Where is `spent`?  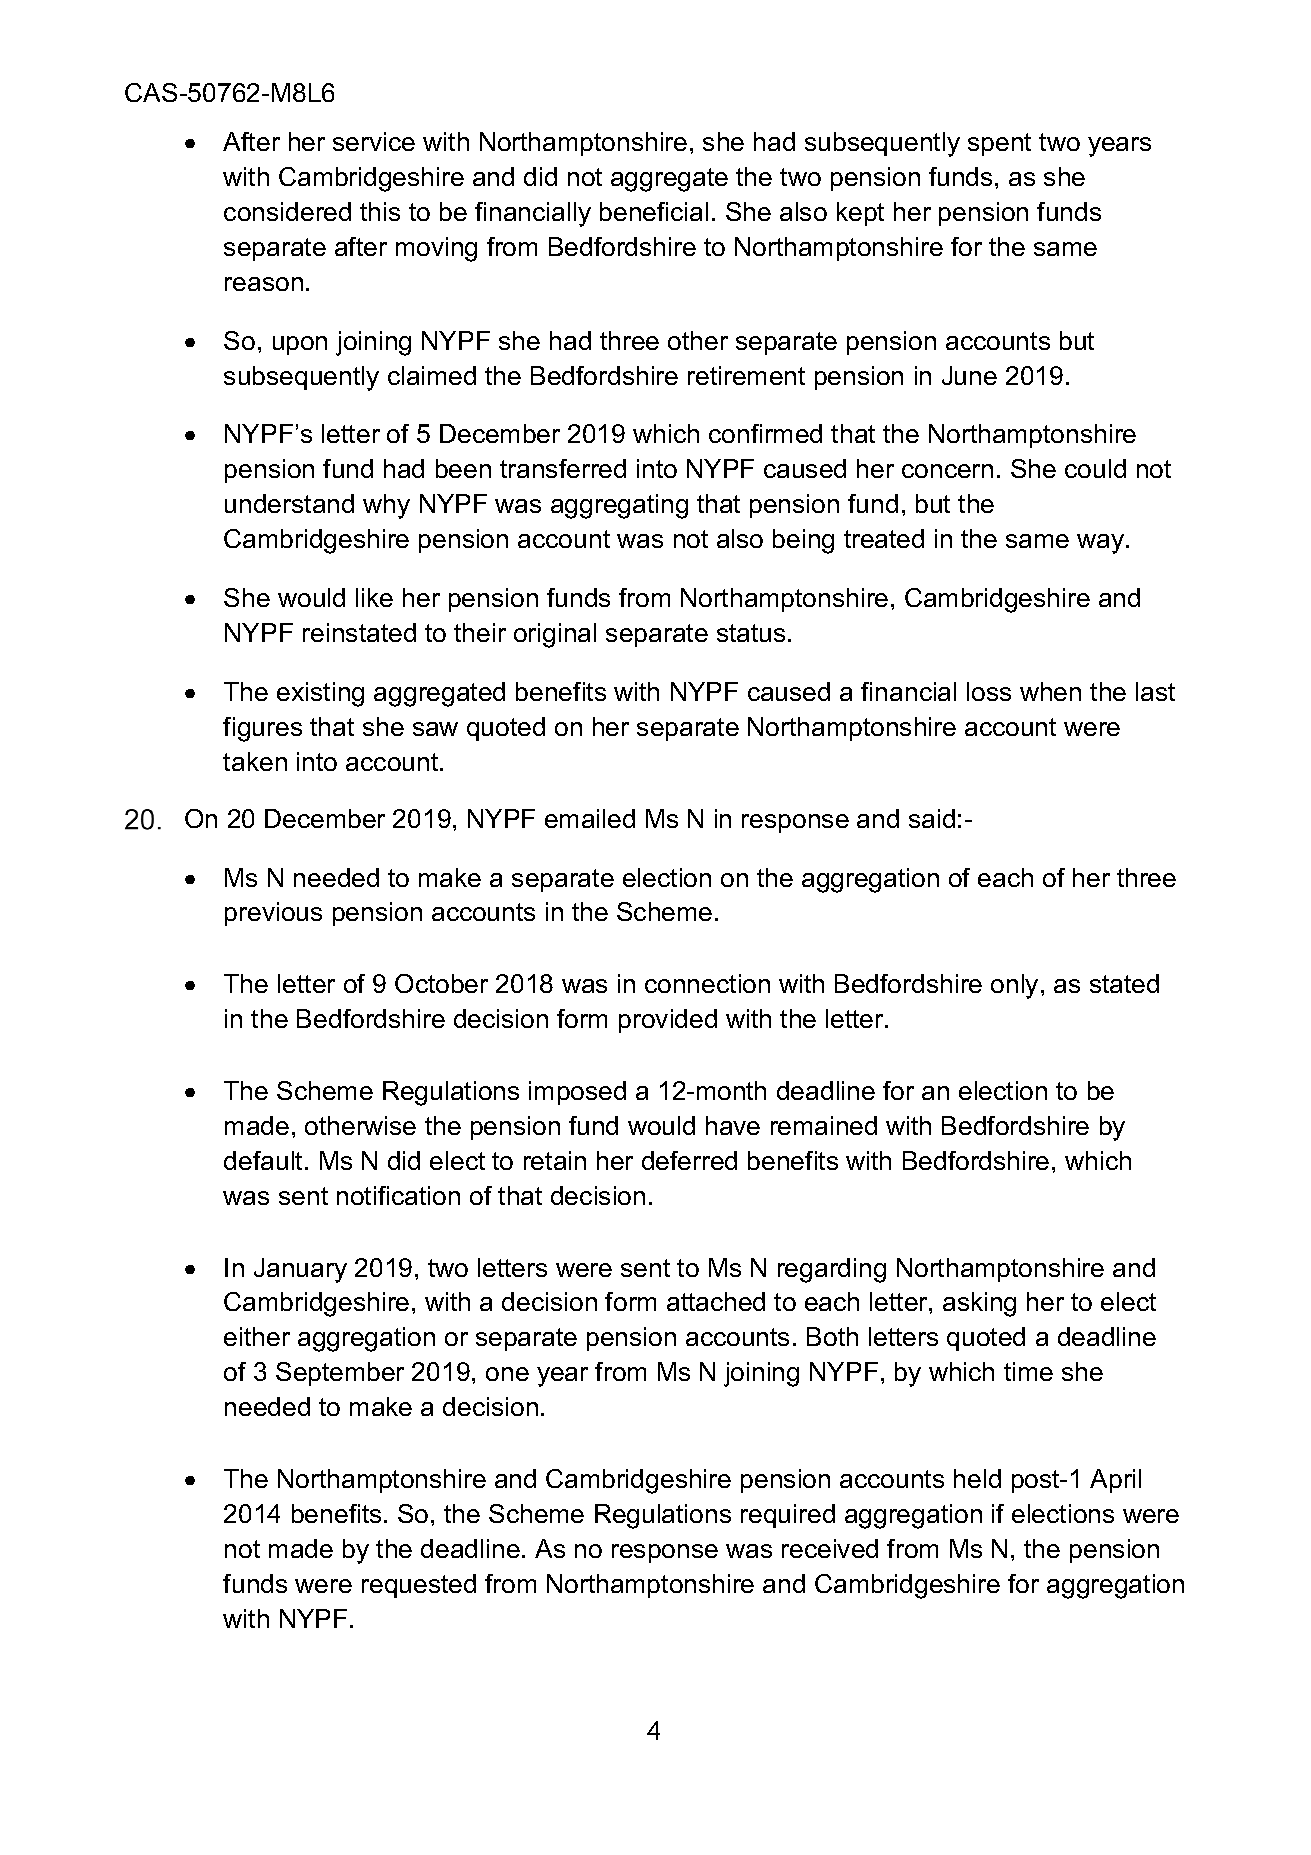
spent is located at coordinates (999, 144).
